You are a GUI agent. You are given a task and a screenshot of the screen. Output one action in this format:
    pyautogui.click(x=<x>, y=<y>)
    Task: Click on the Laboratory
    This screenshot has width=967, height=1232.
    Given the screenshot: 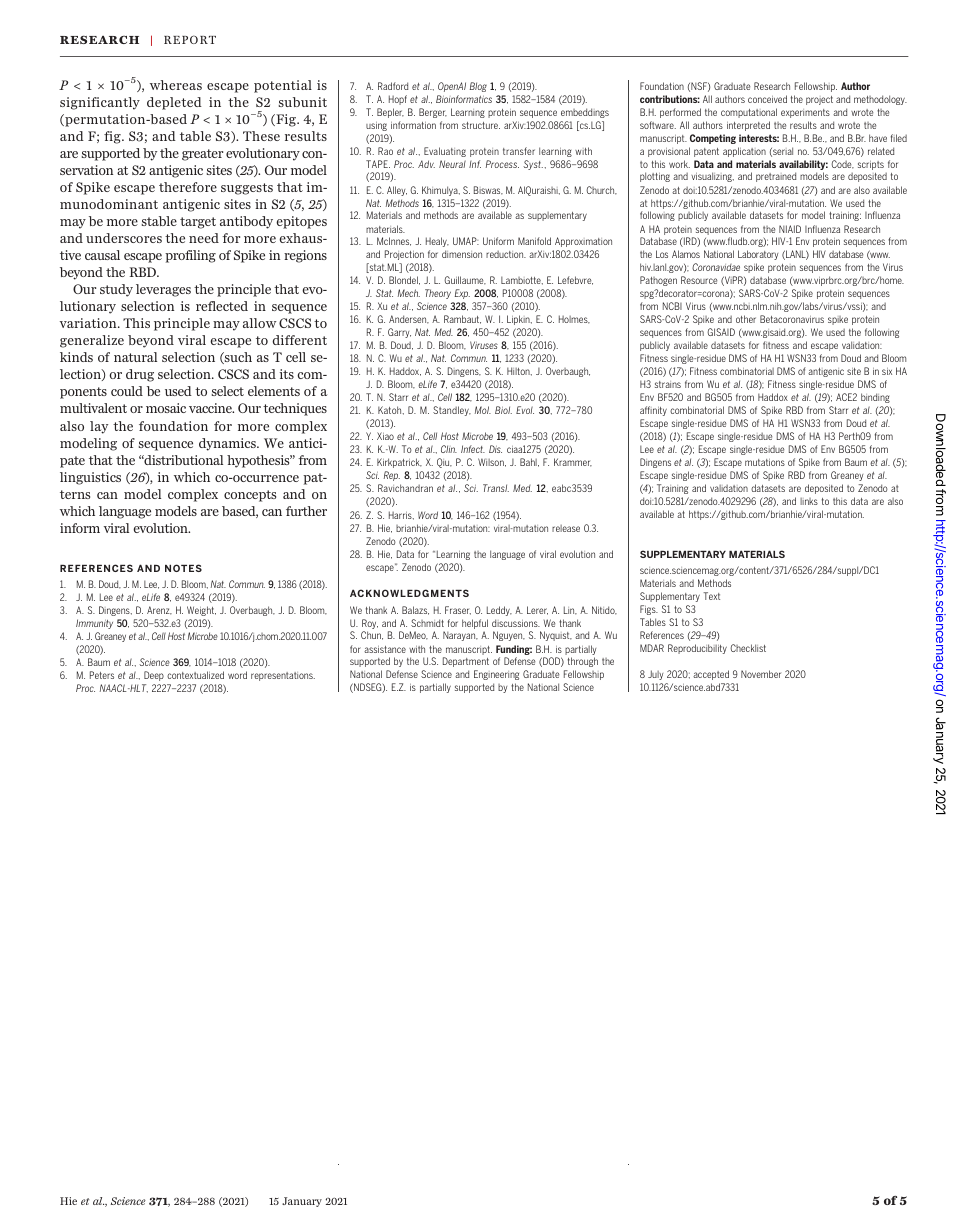 What is the action you would take?
    pyautogui.click(x=758, y=255)
